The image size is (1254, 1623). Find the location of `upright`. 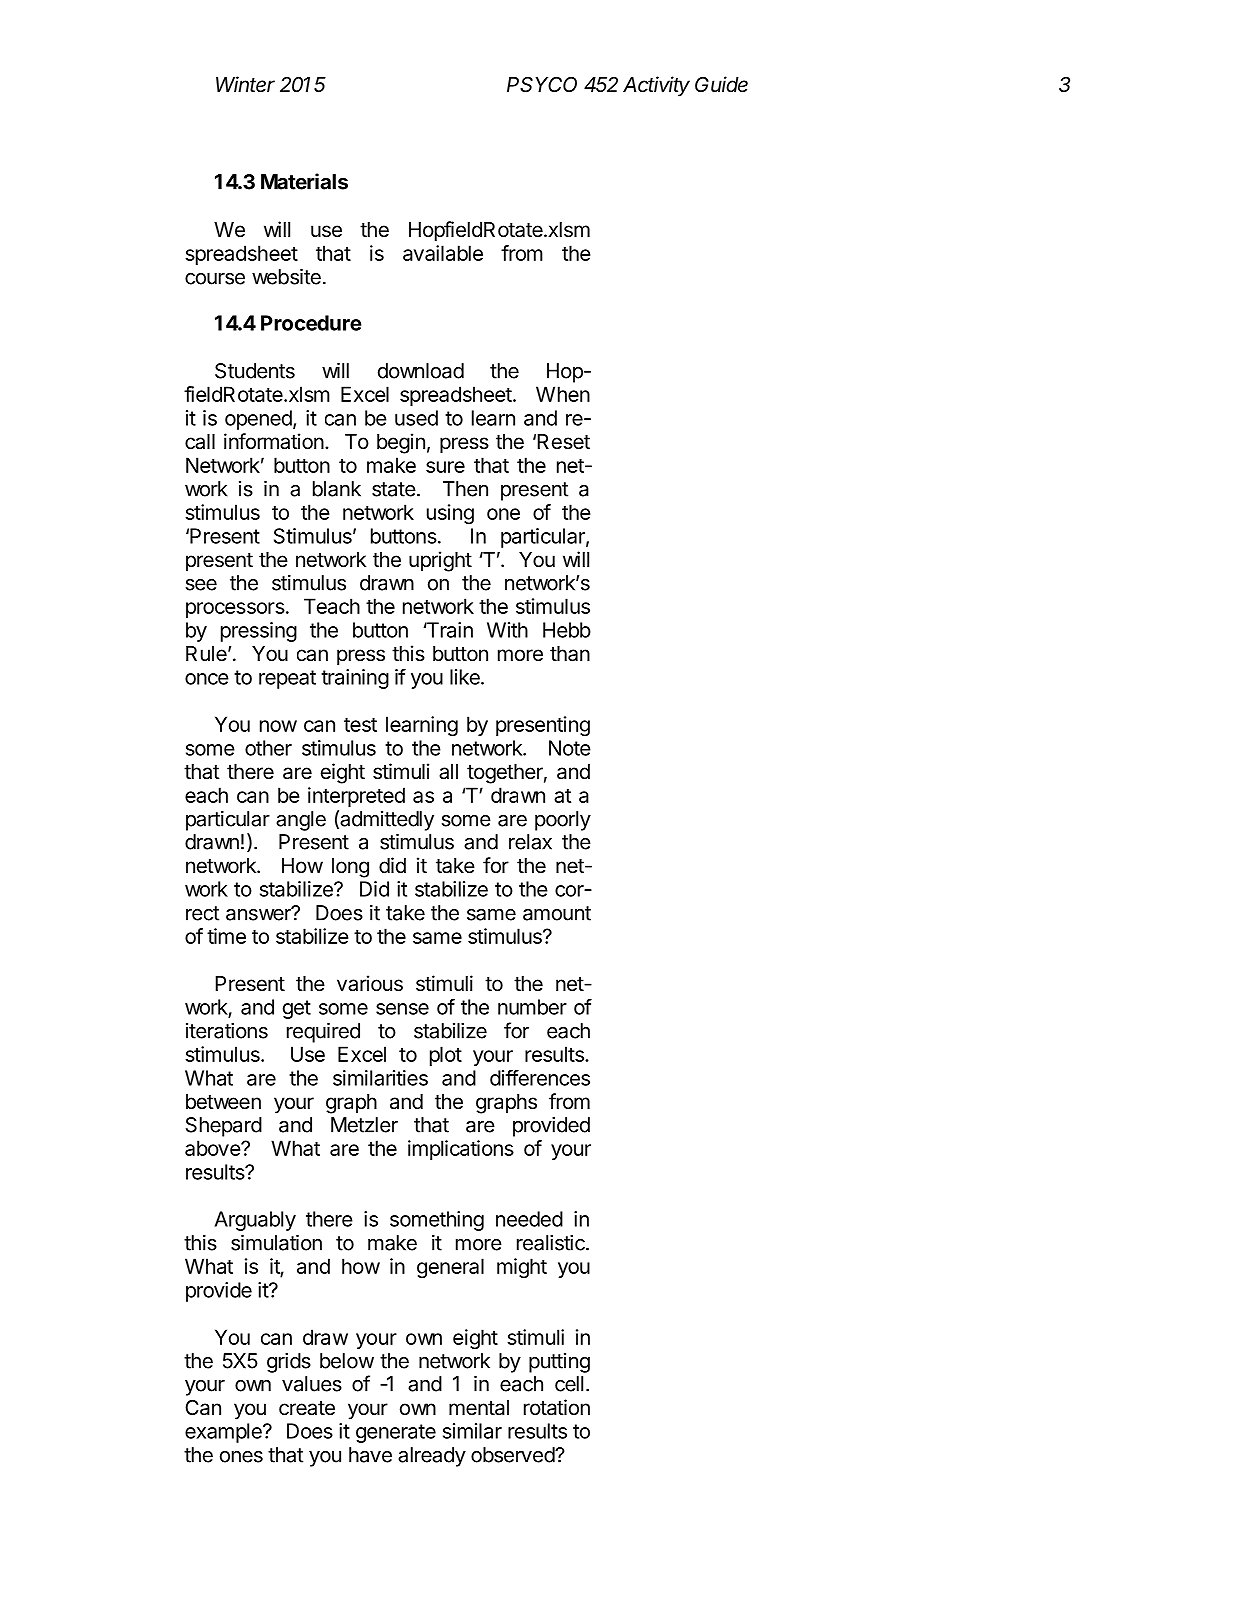

upright is located at coordinates (440, 561).
